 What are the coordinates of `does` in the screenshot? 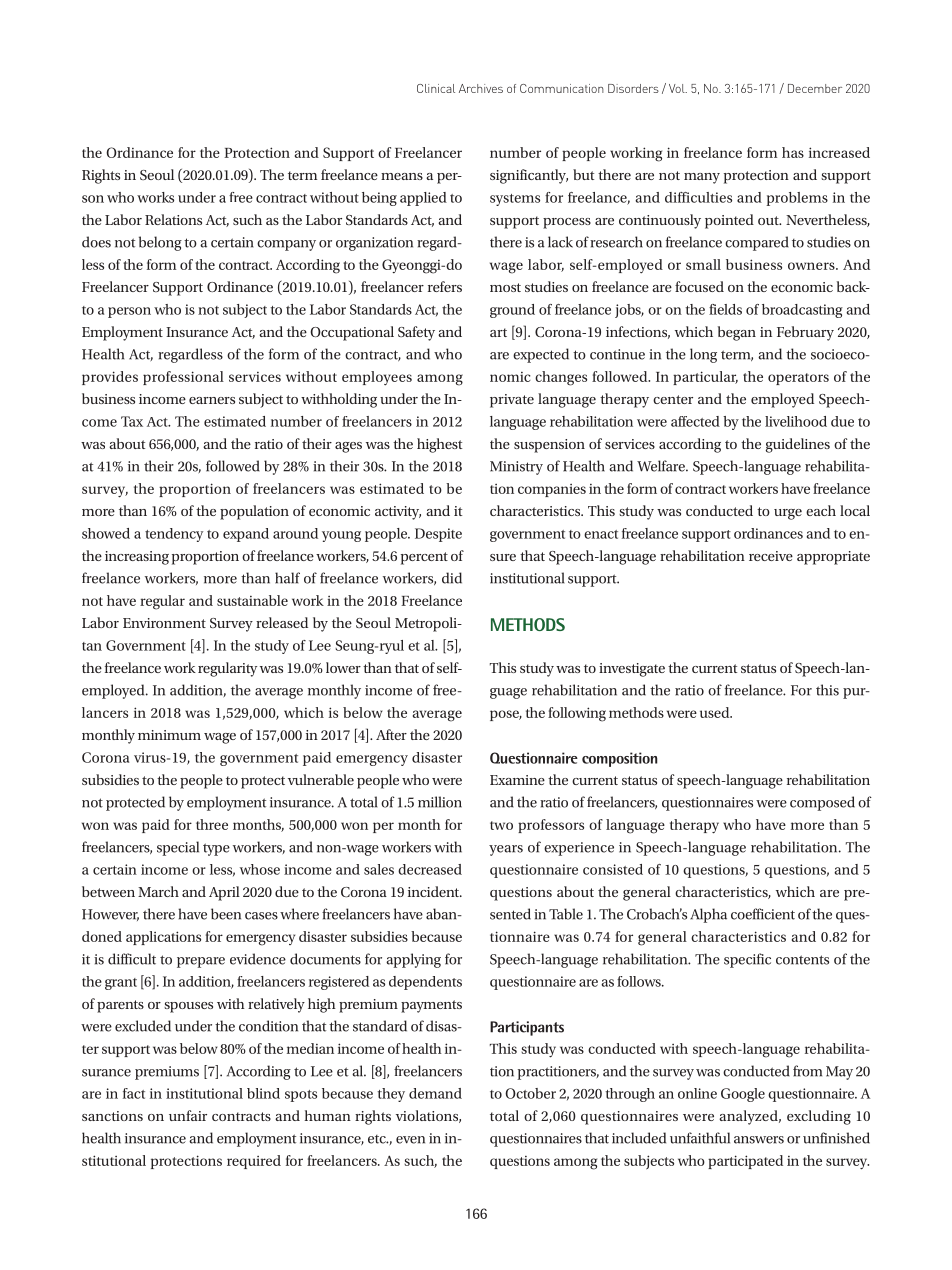 It's located at (96, 242).
